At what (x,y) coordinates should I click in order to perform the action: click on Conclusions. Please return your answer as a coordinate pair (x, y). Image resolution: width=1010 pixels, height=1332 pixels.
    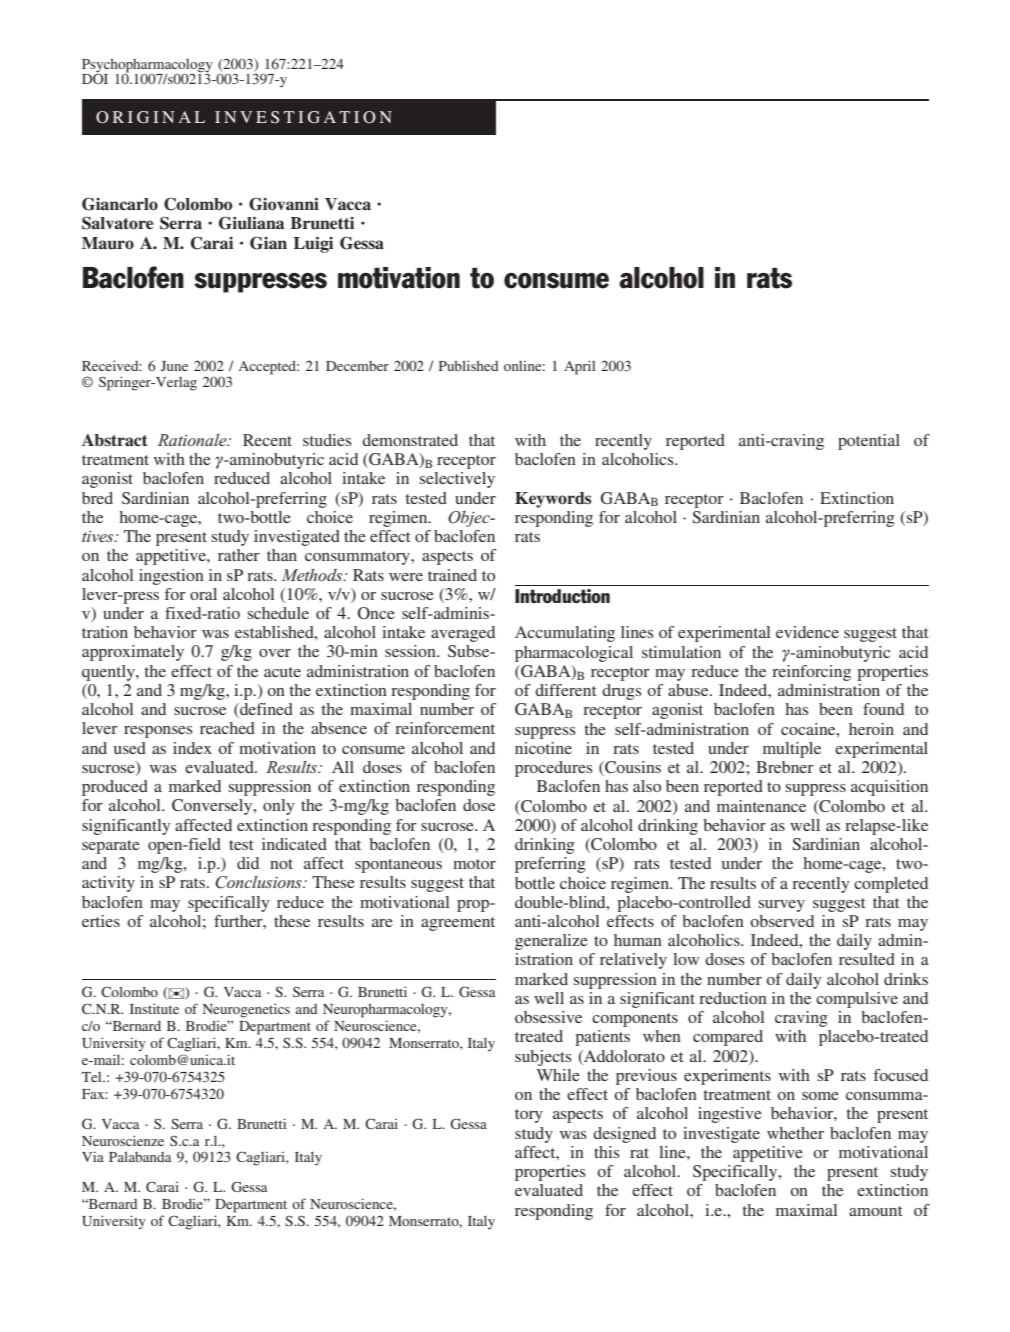
    Looking at the image, I should click on (259, 882).
